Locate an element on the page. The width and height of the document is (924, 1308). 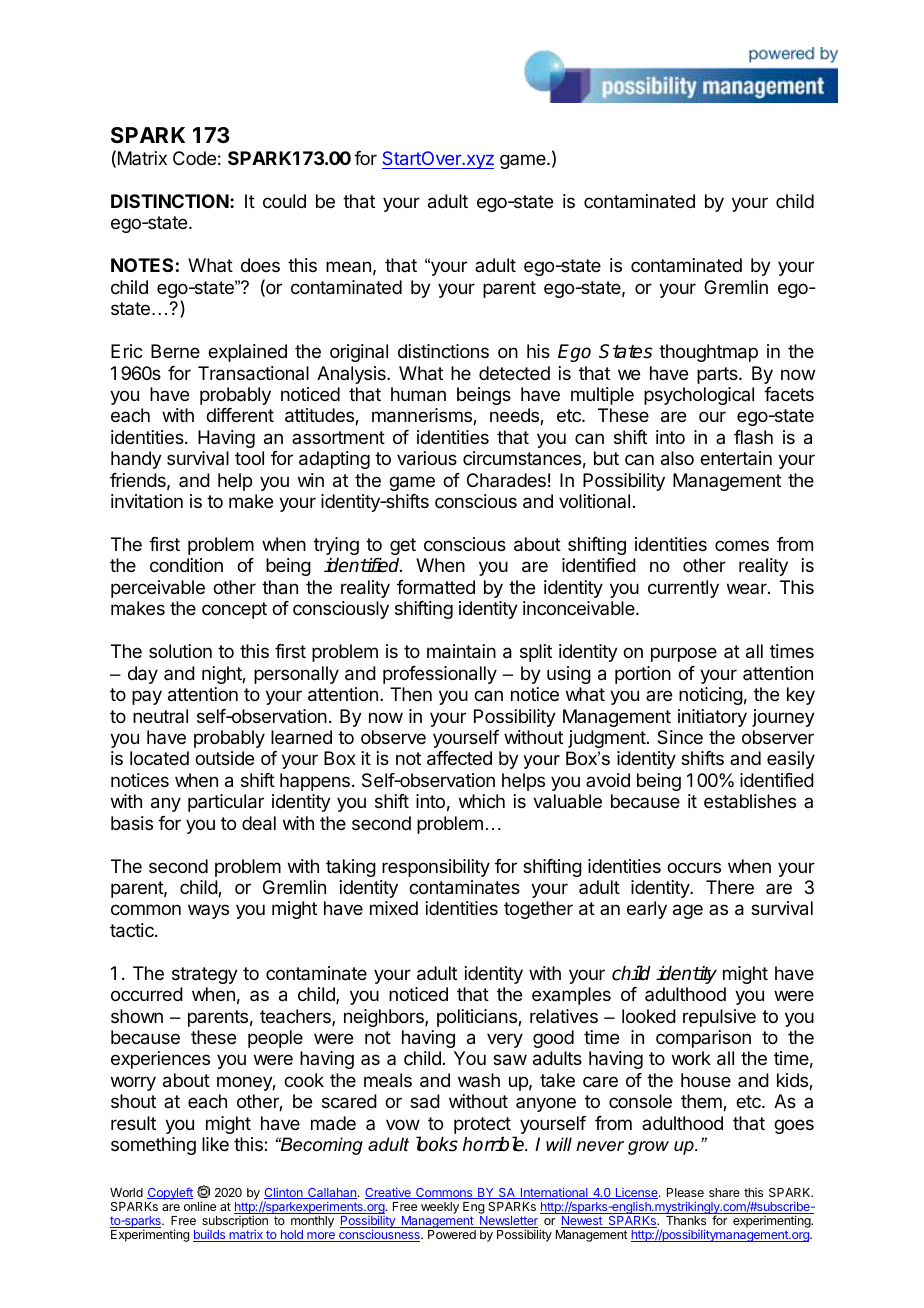
mean is located at coordinates (348, 267).
